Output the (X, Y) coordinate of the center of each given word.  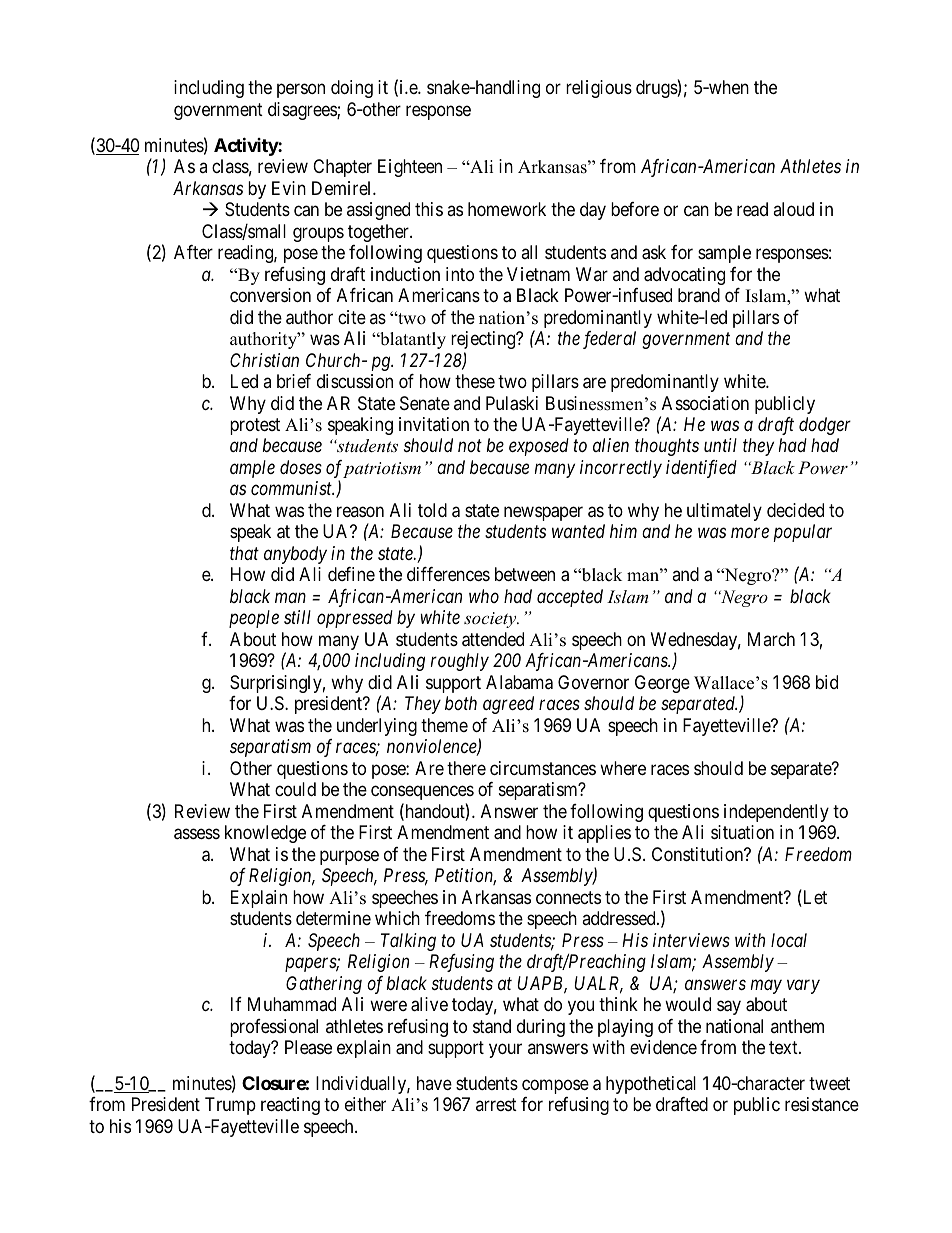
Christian (264, 360)
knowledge (265, 834)
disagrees (303, 111)
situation (742, 832)
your (505, 1050)
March (771, 639)
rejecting (484, 340)
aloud (793, 209)
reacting (290, 1106)
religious (599, 89)
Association (705, 403)
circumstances (543, 768)
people (254, 619)
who (484, 596)
